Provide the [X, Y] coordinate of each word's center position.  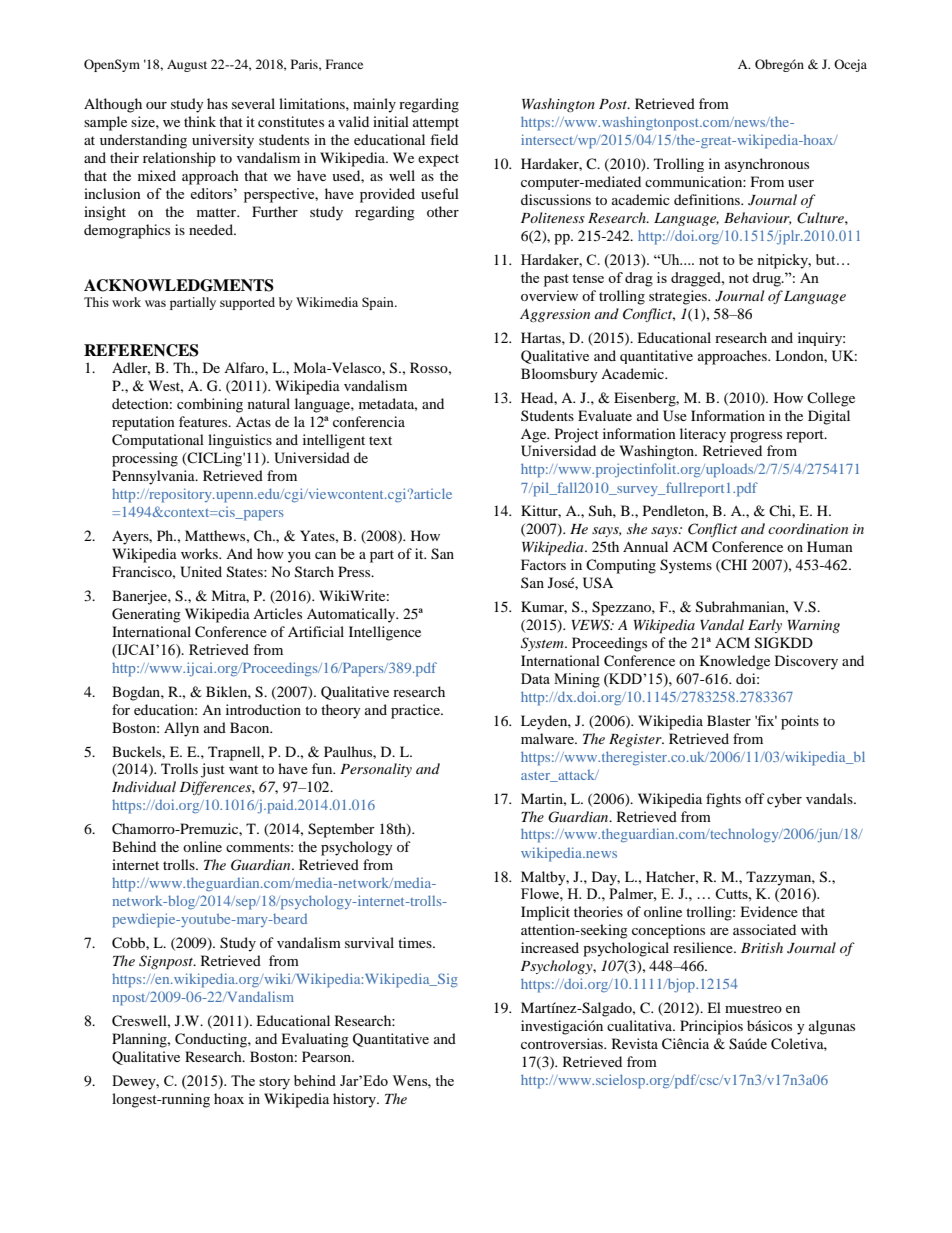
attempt [436, 124]
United [201, 572]
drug [767, 279]
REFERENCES [141, 350]
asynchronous [767, 165]
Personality [376, 770]
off [755, 798]
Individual [144, 786]
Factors [543, 564]
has [217, 103]
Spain [379, 303]
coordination [808, 528]
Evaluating [315, 1040]
